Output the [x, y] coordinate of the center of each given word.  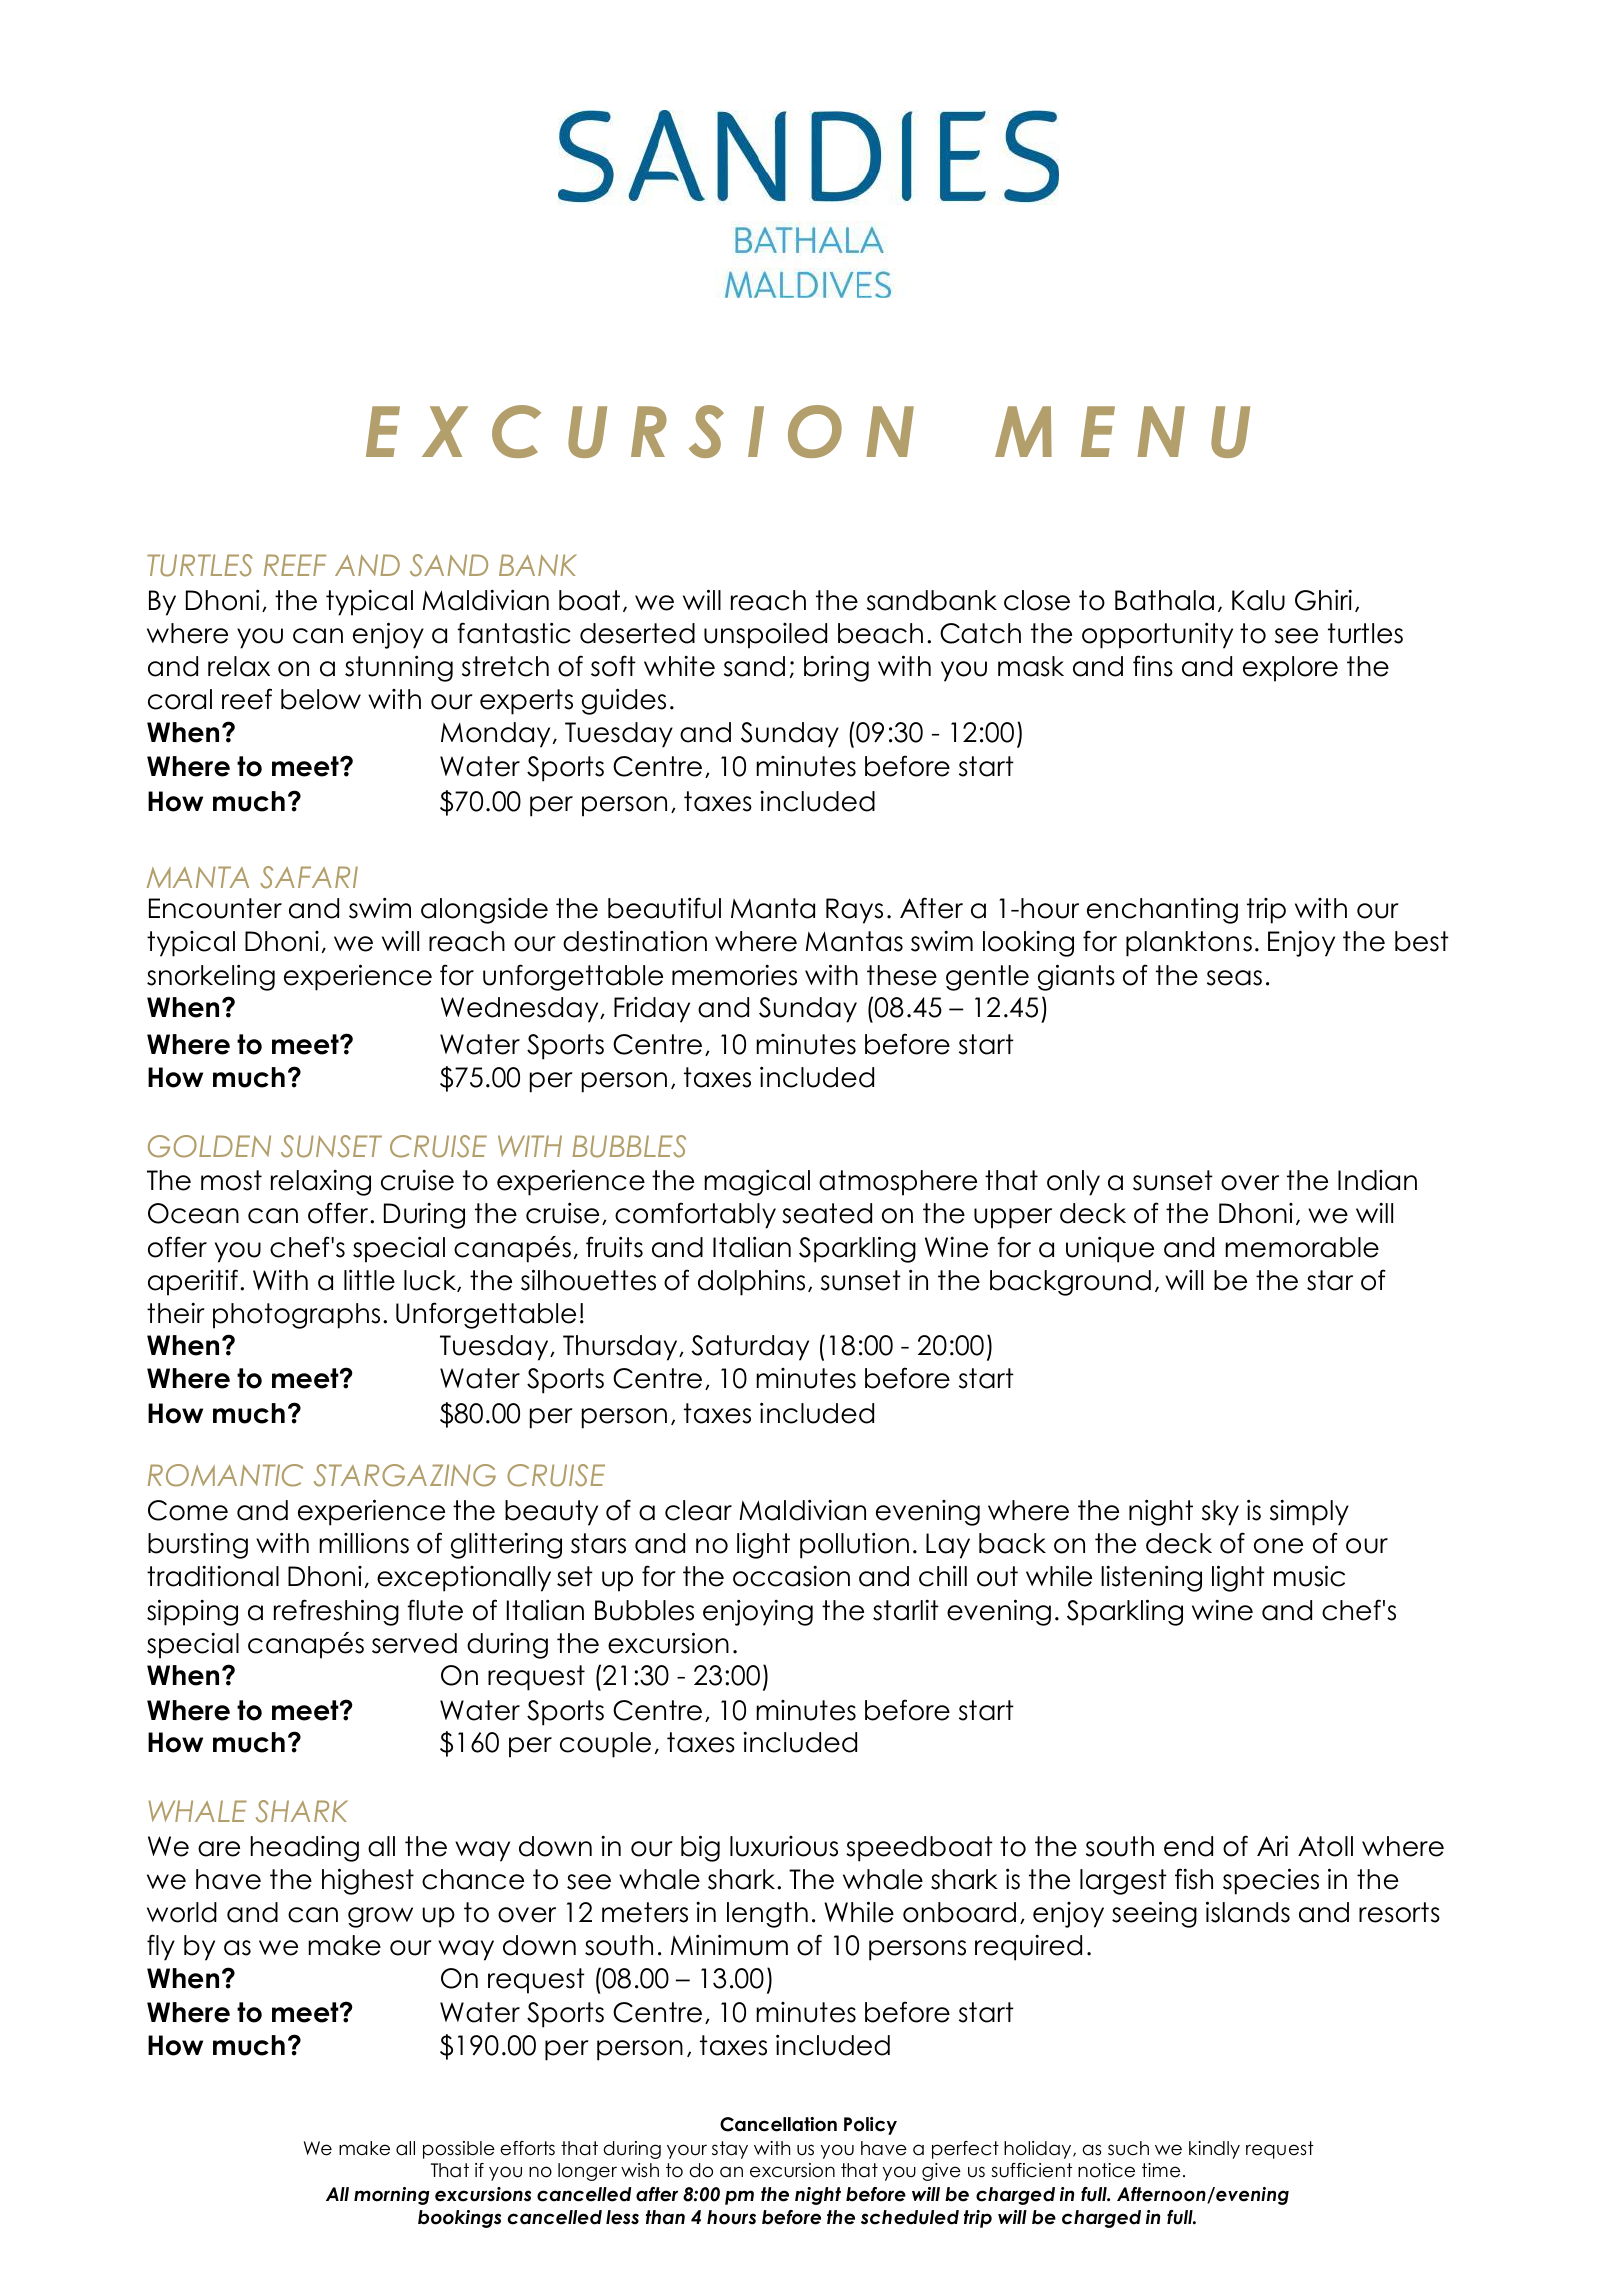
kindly [1214, 2150]
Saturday [750, 1348]
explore [1290, 669]
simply [1309, 1513]
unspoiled [765, 636]
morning [392, 2196]
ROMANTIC [225, 1475]
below [321, 699]
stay [730, 2150]
